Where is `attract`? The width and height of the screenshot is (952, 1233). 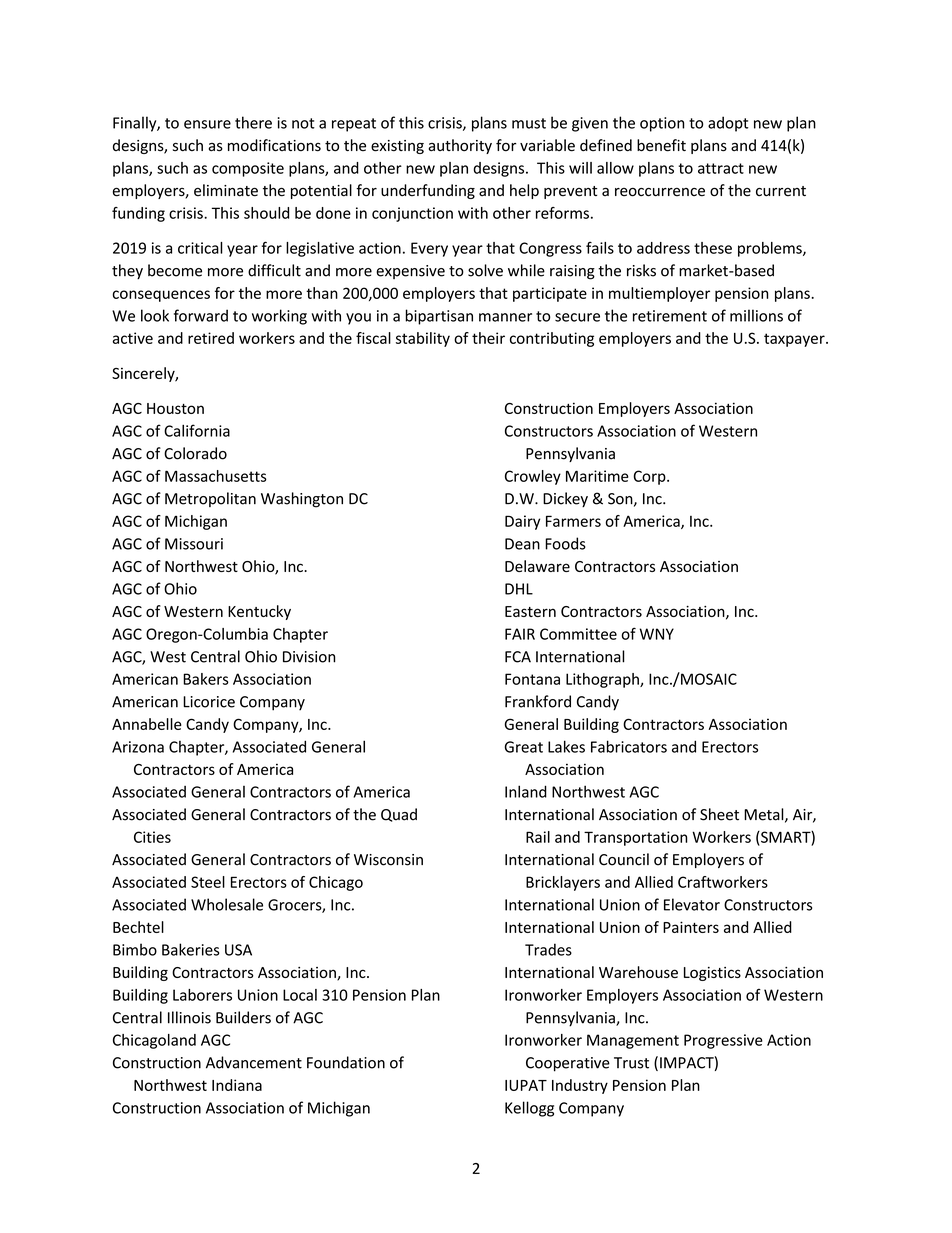
attract is located at coordinates (721, 168).
